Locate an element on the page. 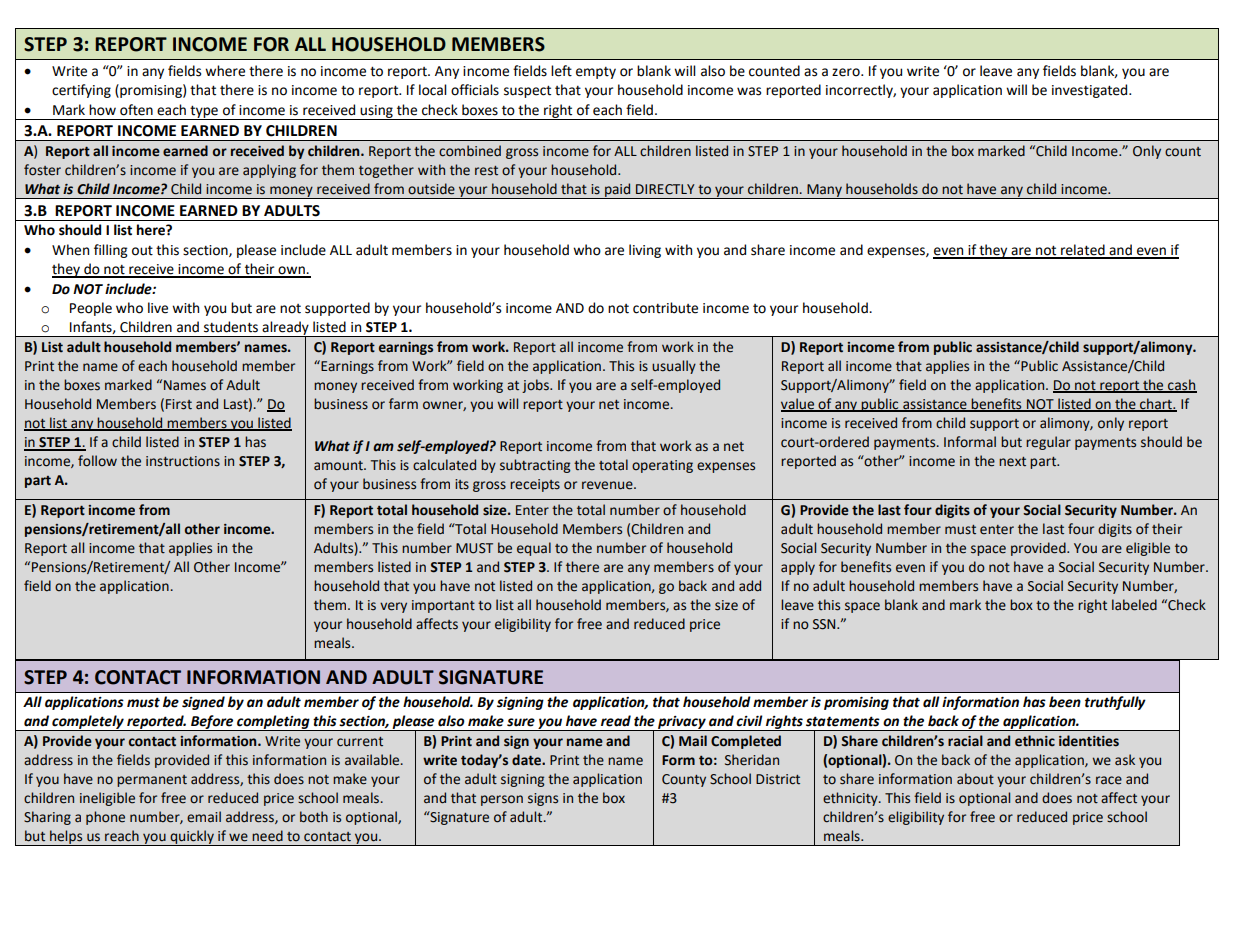 This image has height=952, width=1233. labeled is located at coordinates (1134, 605).
